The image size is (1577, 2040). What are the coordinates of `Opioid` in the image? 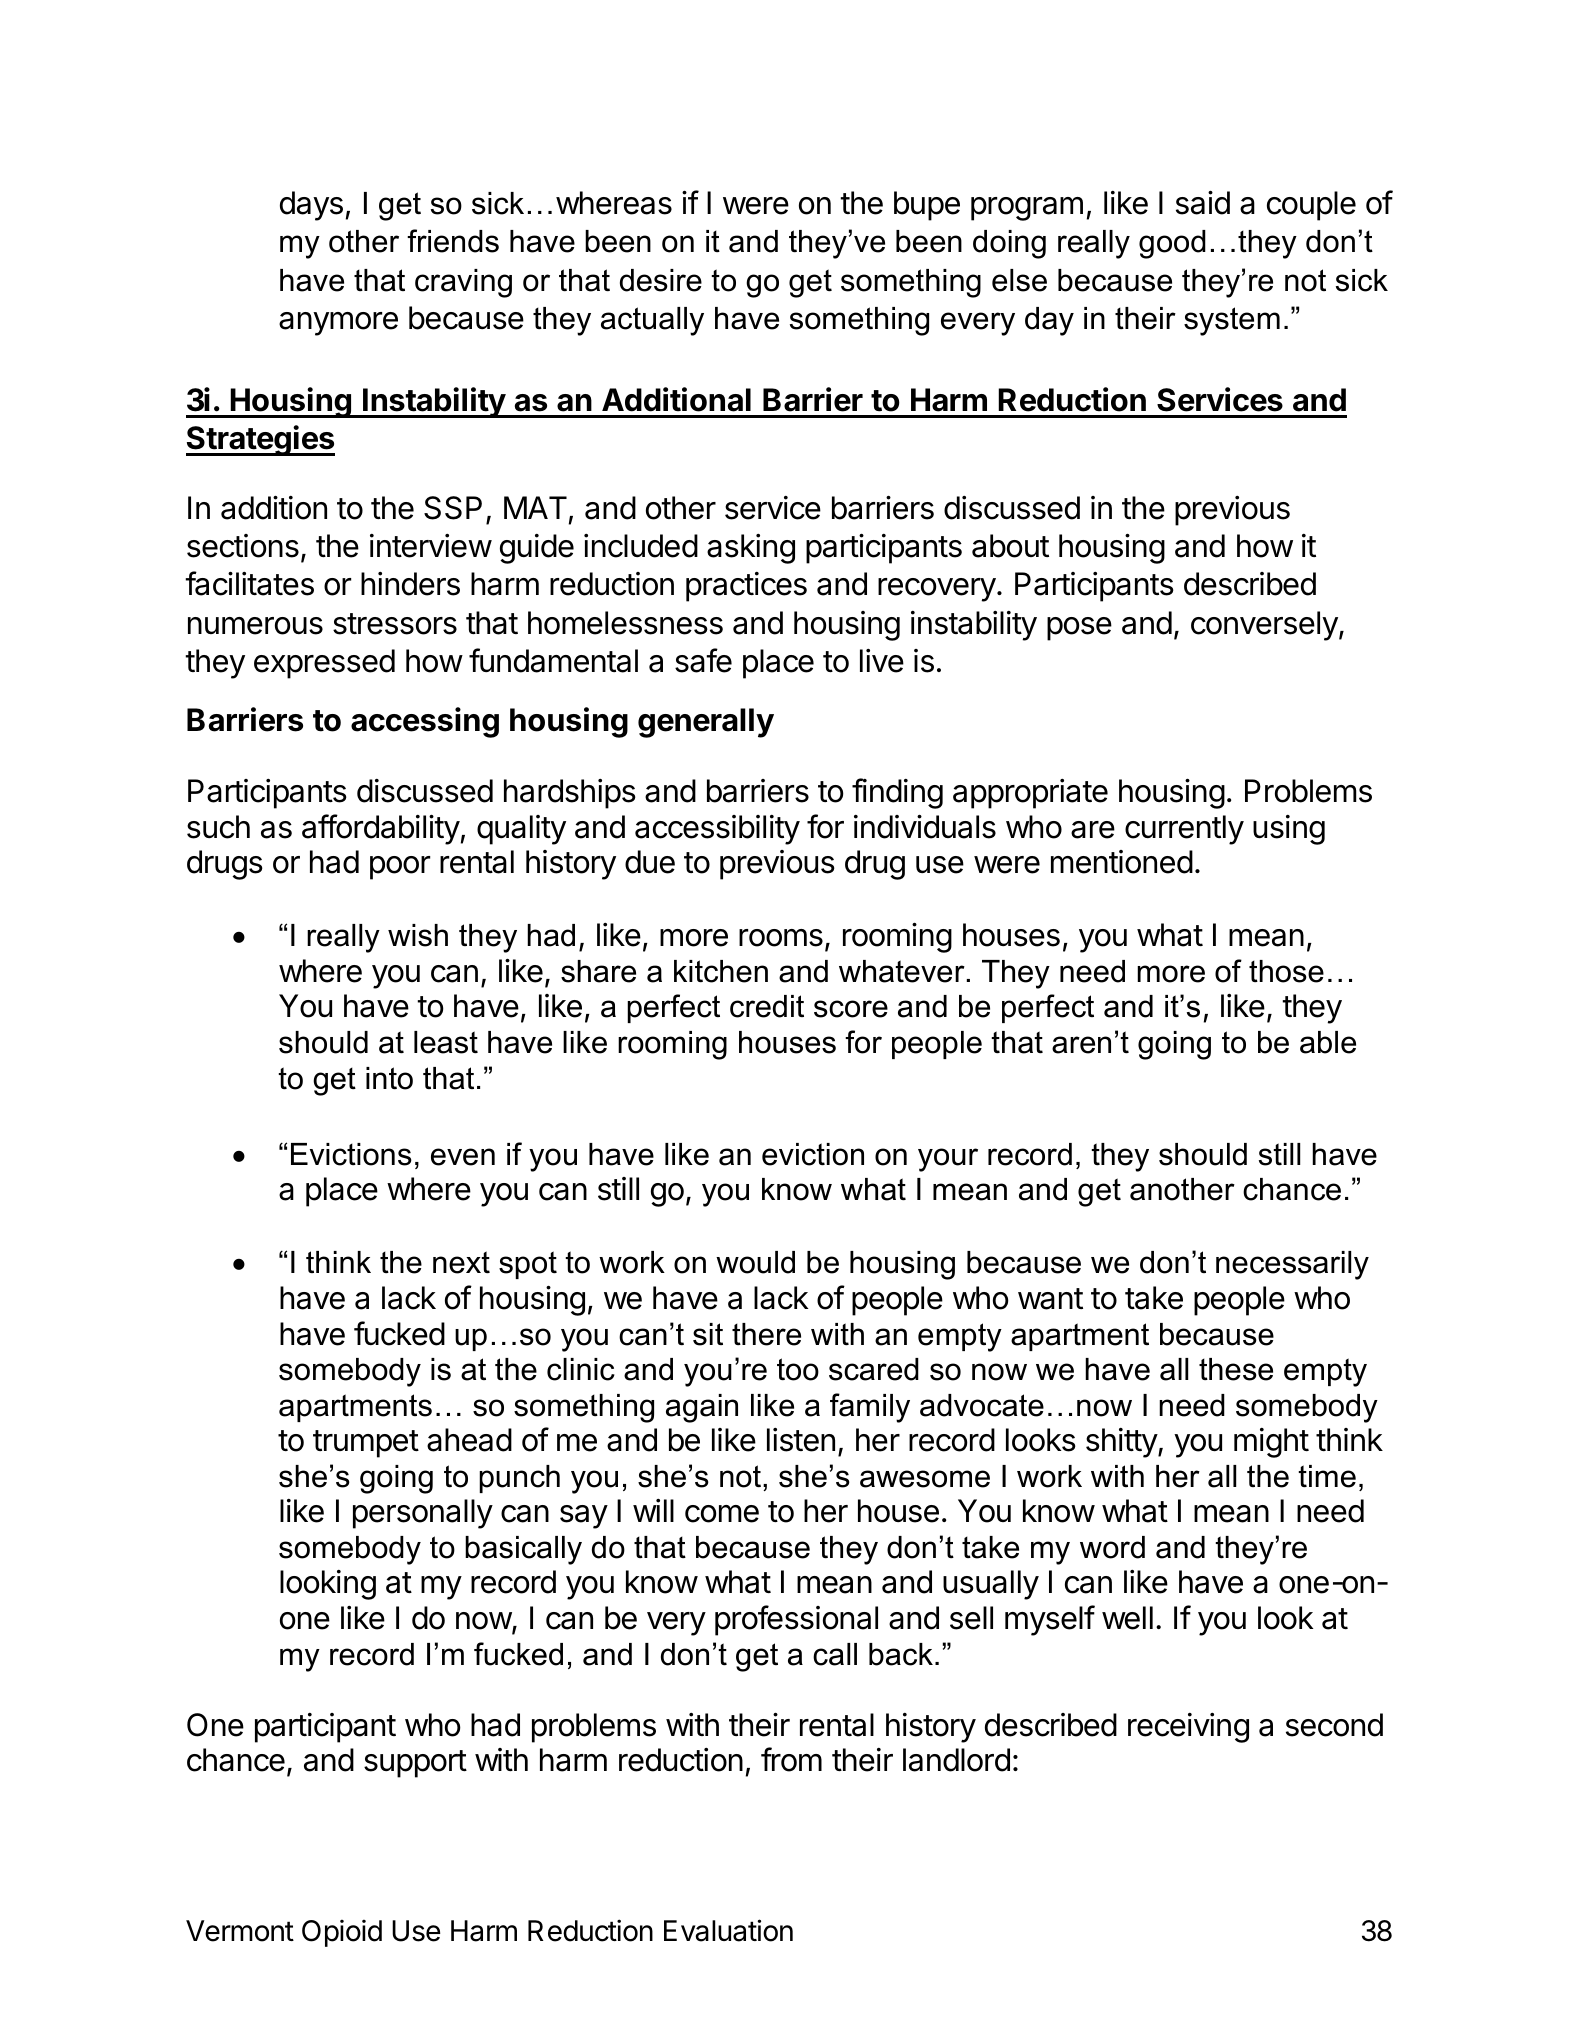 It's located at (342, 1933).
